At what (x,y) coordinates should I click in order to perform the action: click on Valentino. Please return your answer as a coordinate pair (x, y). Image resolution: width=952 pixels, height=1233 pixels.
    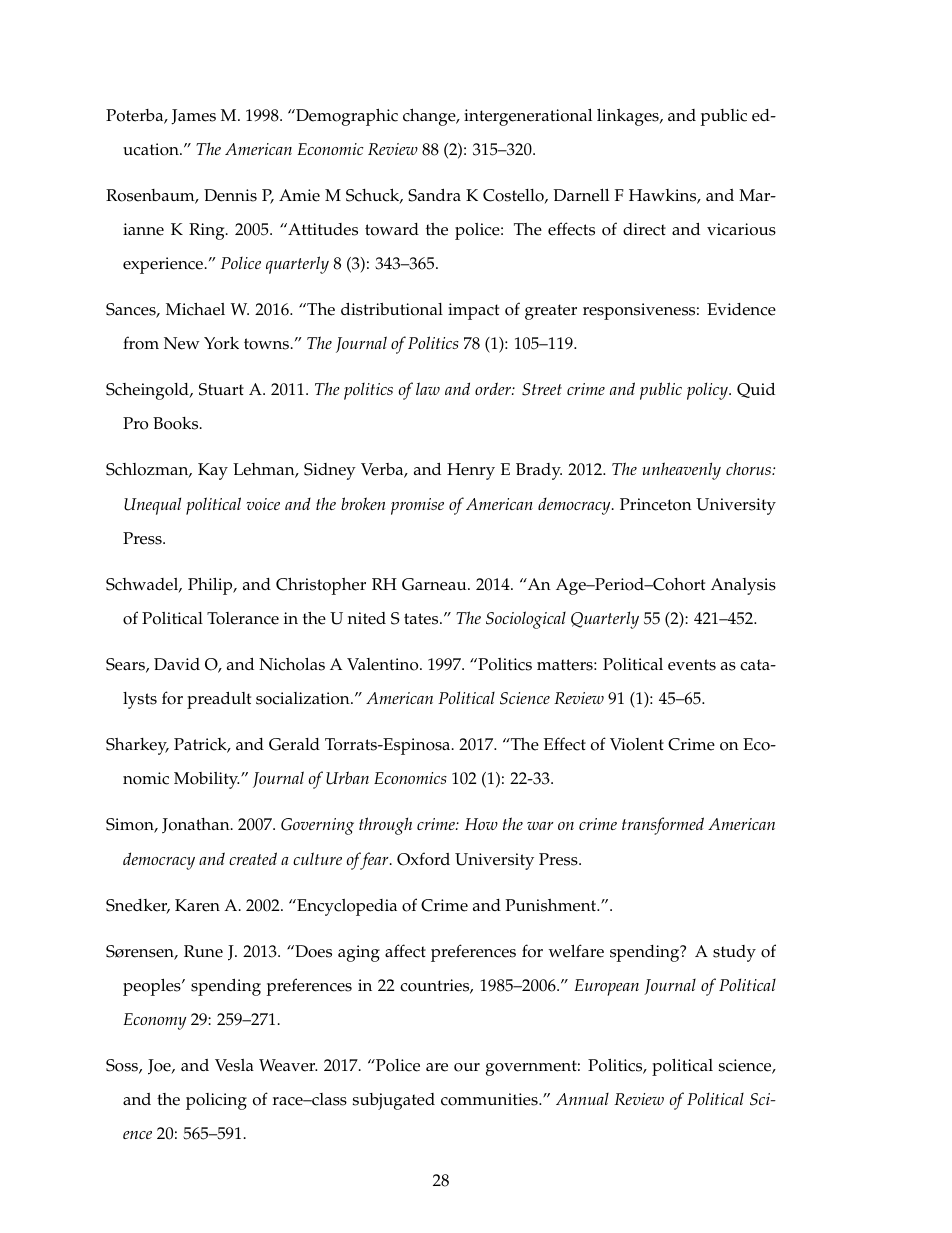
    Looking at the image, I should click on (384, 664).
